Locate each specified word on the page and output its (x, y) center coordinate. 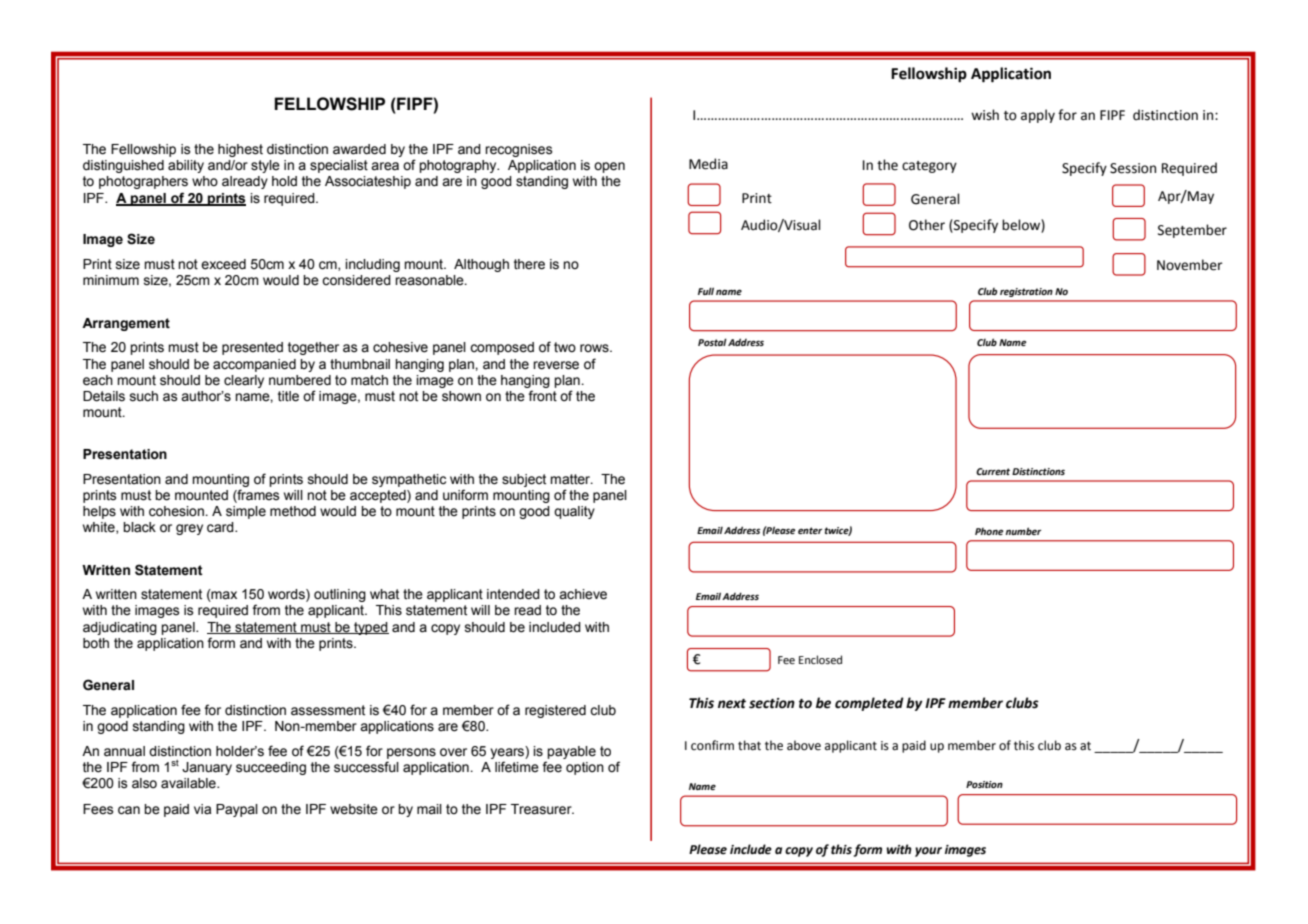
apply (1038, 116)
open (609, 167)
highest (240, 150)
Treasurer (542, 809)
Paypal (237, 810)
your (928, 852)
